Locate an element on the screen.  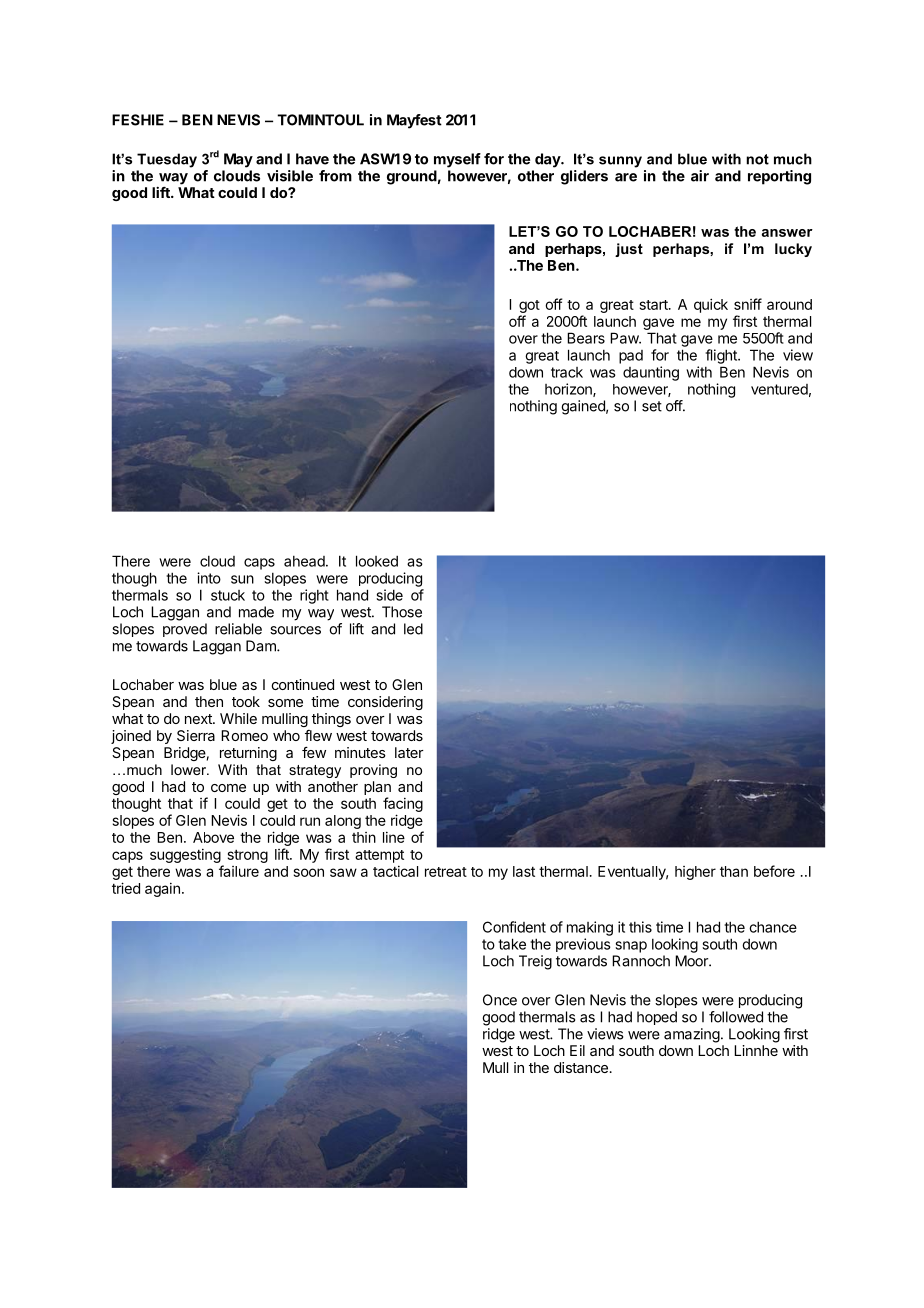
myself is located at coordinates (457, 160).
